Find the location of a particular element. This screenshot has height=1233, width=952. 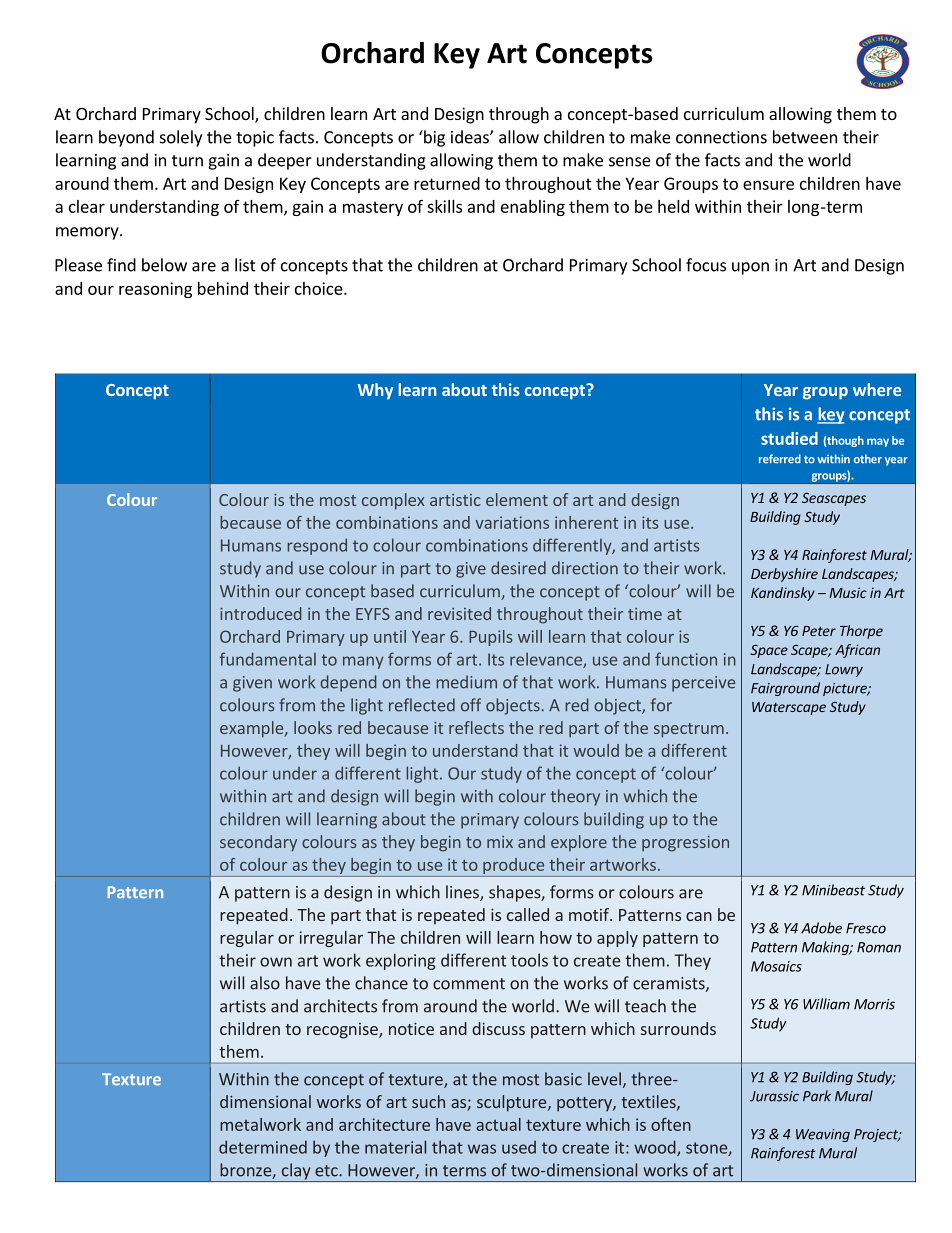

ideas is located at coordinates (471, 137).
